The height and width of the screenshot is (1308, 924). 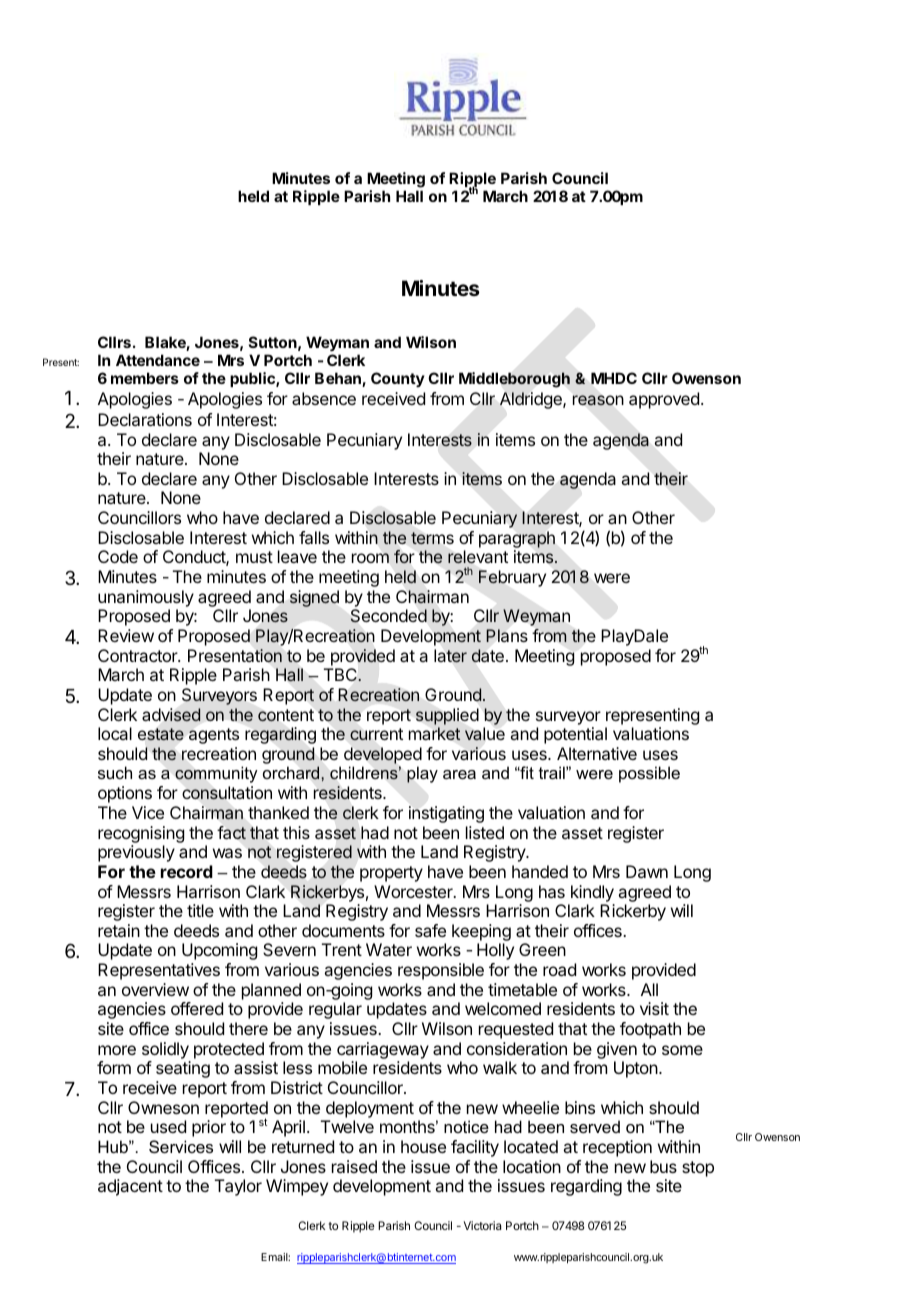 I want to click on reason, so click(x=598, y=400).
